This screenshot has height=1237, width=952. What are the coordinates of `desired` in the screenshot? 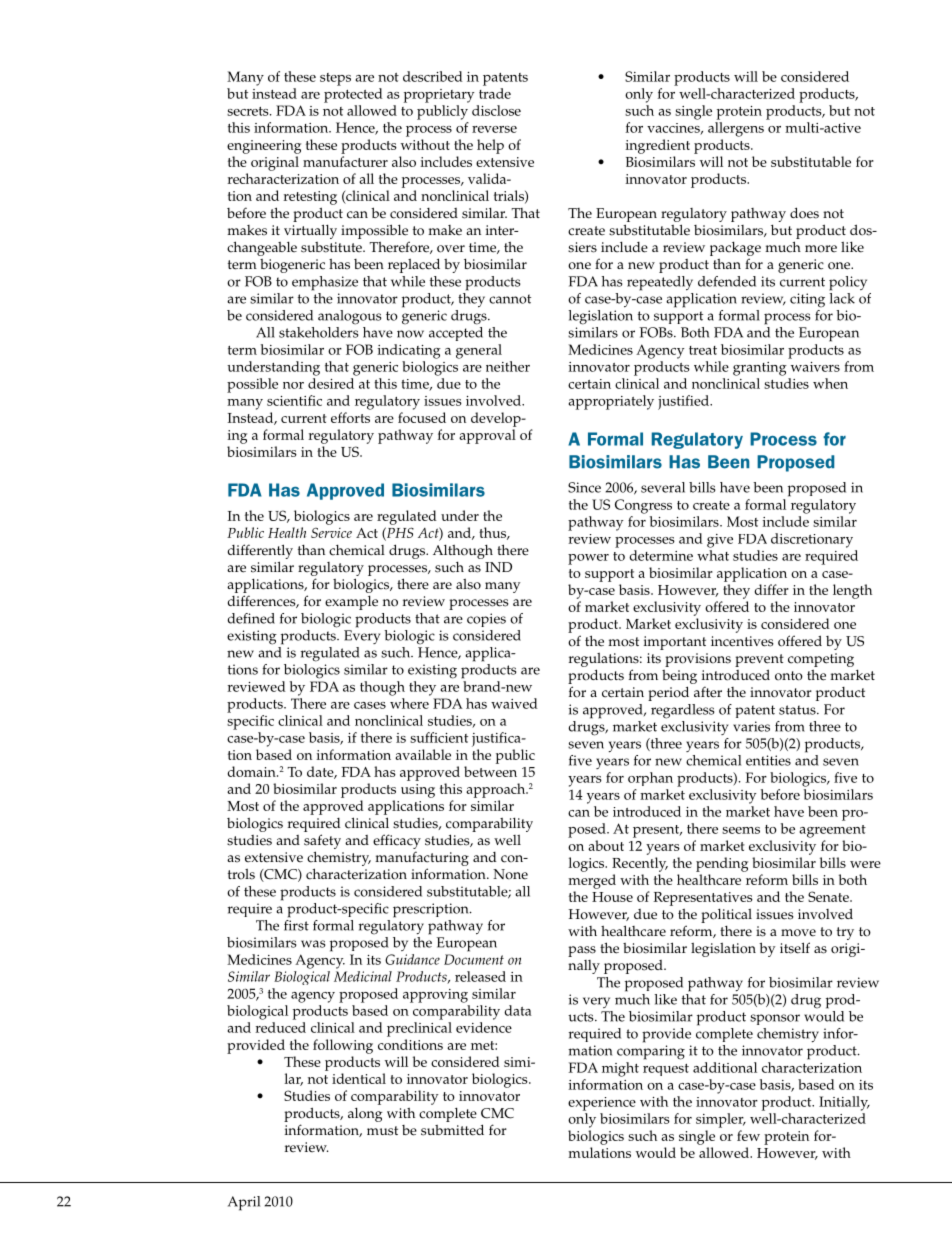 It's located at (331, 383).
